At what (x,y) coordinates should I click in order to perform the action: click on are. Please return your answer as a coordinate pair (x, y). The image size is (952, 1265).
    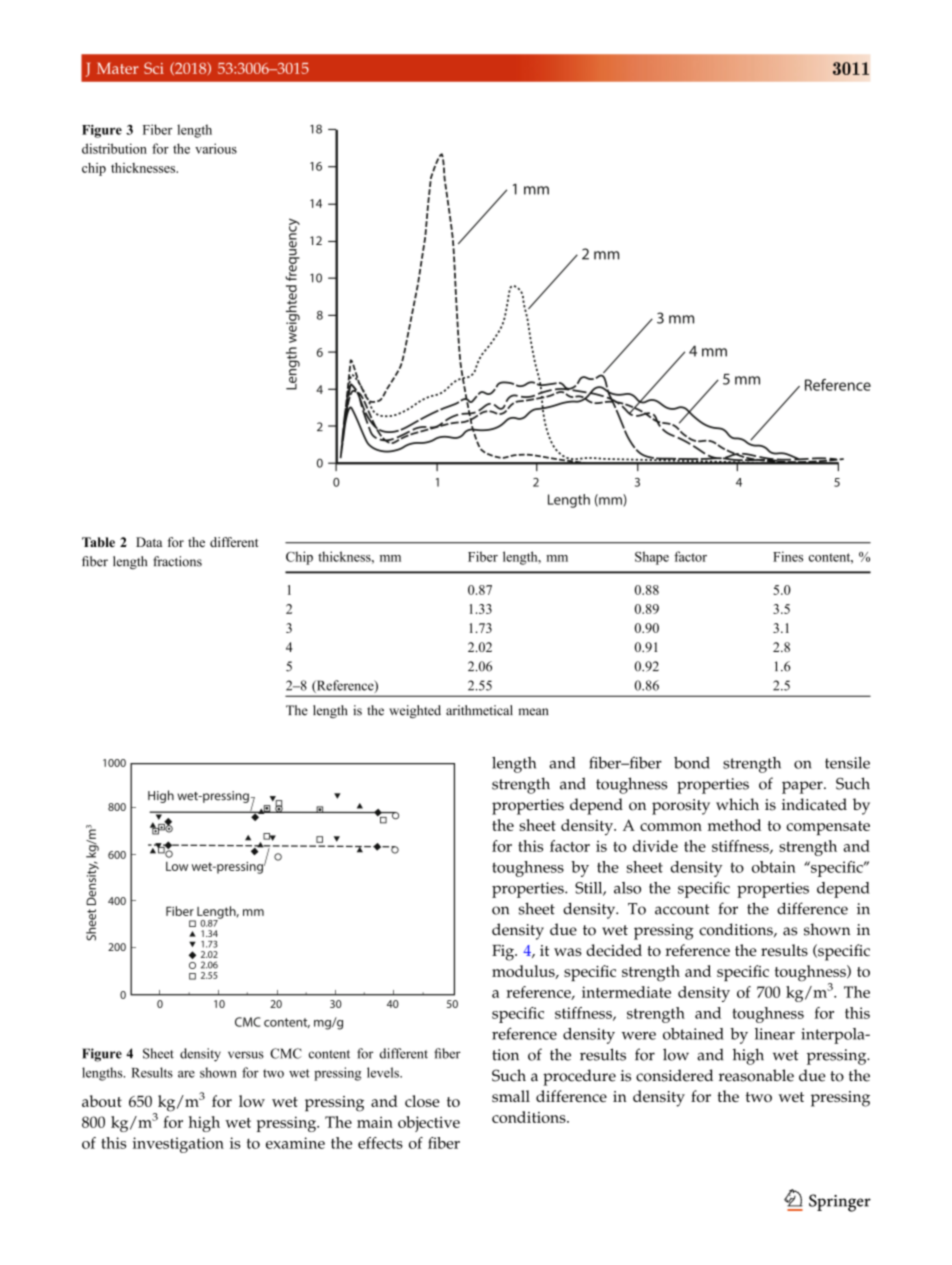
    Looking at the image, I should click on (186, 1074).
